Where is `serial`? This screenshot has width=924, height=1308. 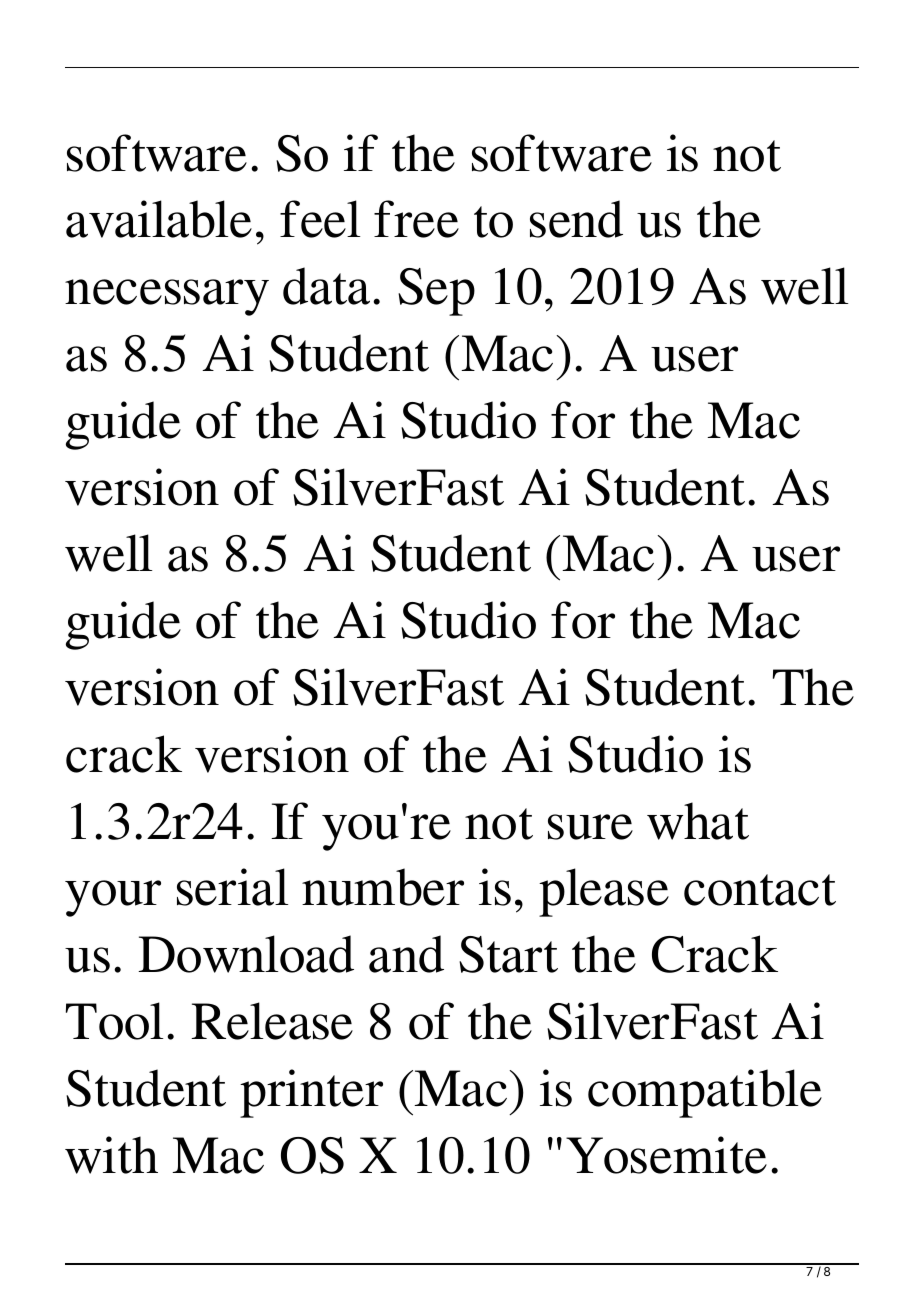
serial is located at coordinates (232, 887).
